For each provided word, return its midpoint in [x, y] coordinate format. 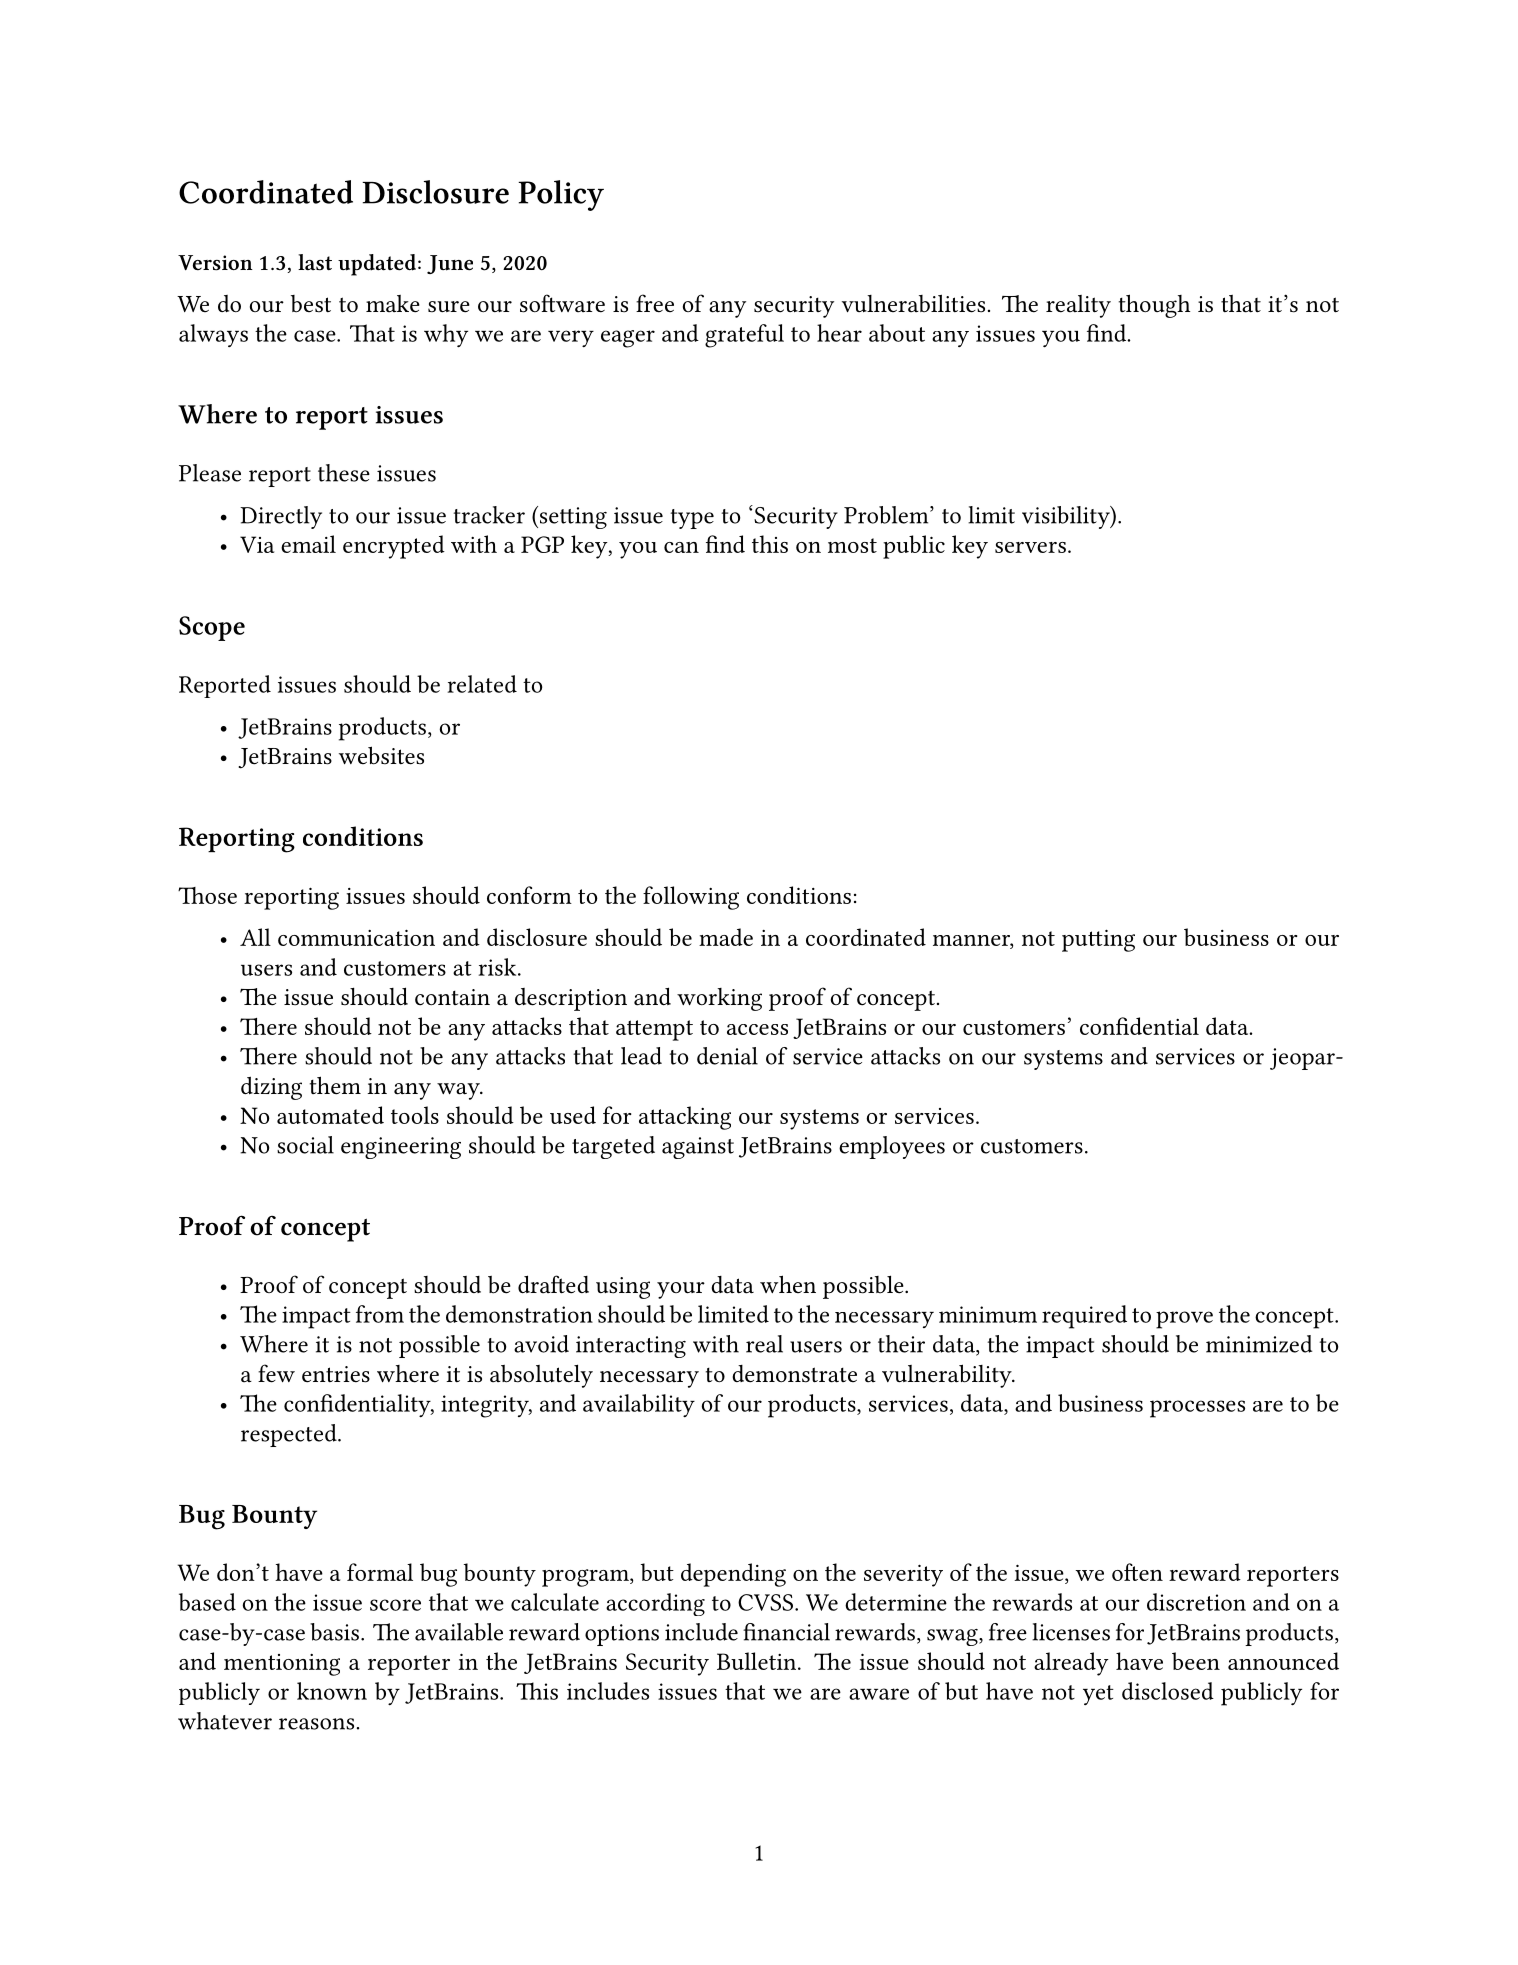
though [1154, 306]
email [308, 544]
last [315, 262]
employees [892, 1147]
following [691, 898]
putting [1098, 940]
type [692, 519]
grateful [744, 336]
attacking [685, 1118]
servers [1030, 547]
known [332, 1691]
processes [1197, 1409]
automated [330, 1115]
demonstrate [794, 1374]
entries [336, 1374]
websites [381, 755]
